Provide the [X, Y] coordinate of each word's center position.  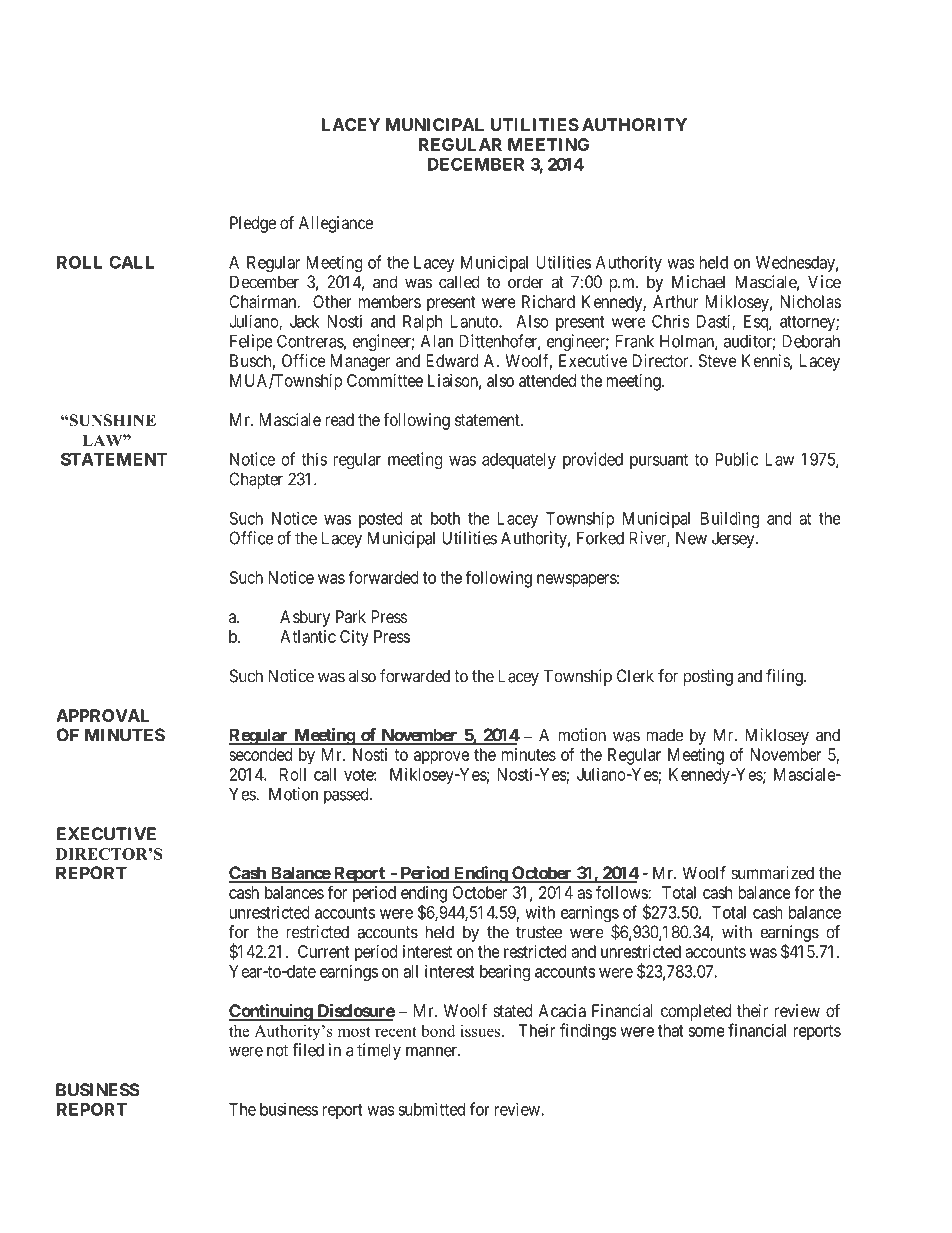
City [354, 638]
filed [308, 1050]
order [526, 282]
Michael [698, 282]
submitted [431, 1109]
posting [708, 677]
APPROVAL [102, 715]
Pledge [253, 224]
